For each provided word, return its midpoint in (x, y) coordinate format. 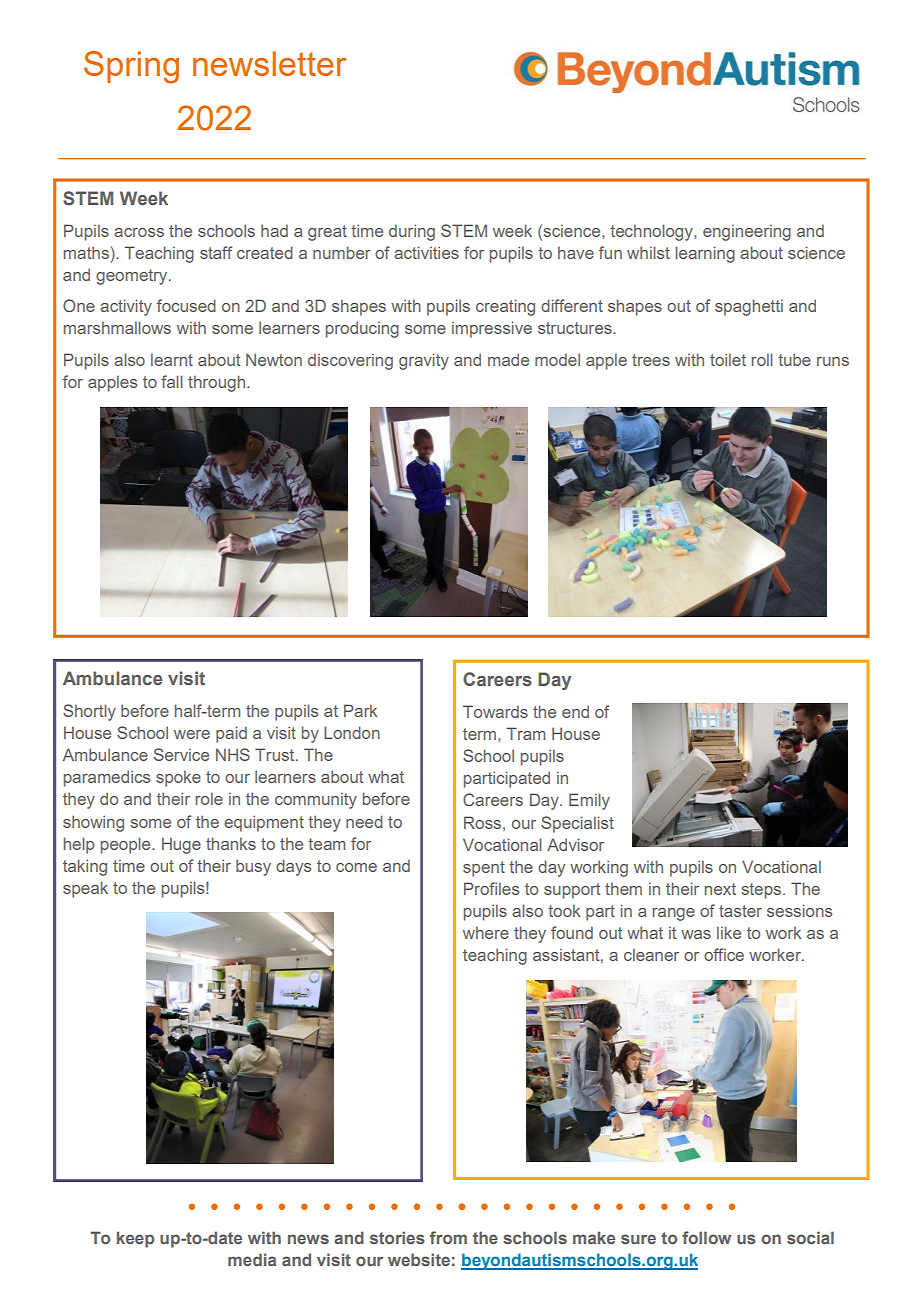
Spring (131, 67)
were (192, 734)
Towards (495, 711)
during (412, 232)
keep (135, 1239)
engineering (747, 233)
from (448, 1237)
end (575, 711)
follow (706, 1237)
